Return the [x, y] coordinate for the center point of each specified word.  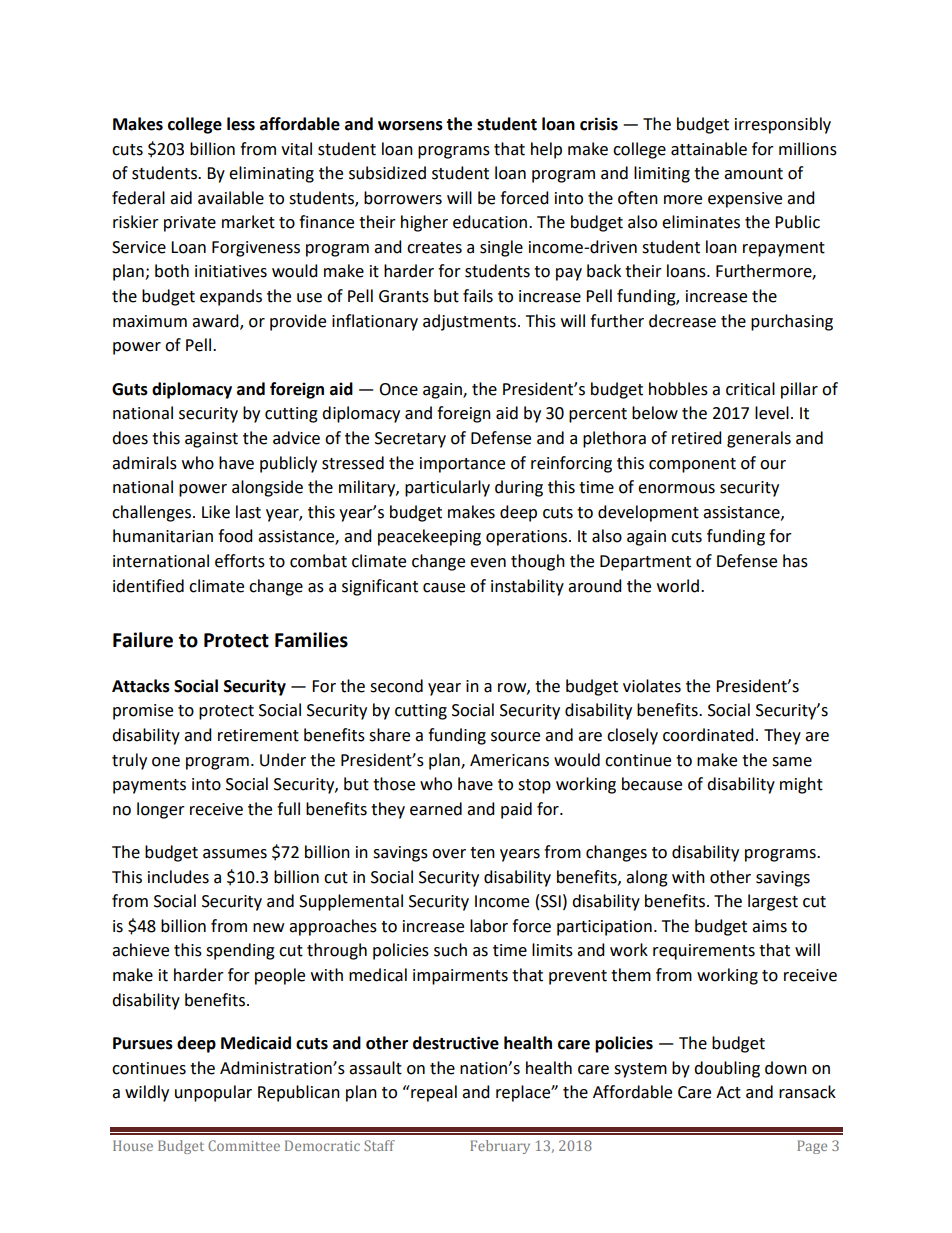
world [678, 586]
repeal [433, 1093]
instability [527, 587]
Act [728, 1092]
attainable [709, 149]
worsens [410, 126]
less [241, 124]
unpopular [213, 1093]
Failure [143, 640]
